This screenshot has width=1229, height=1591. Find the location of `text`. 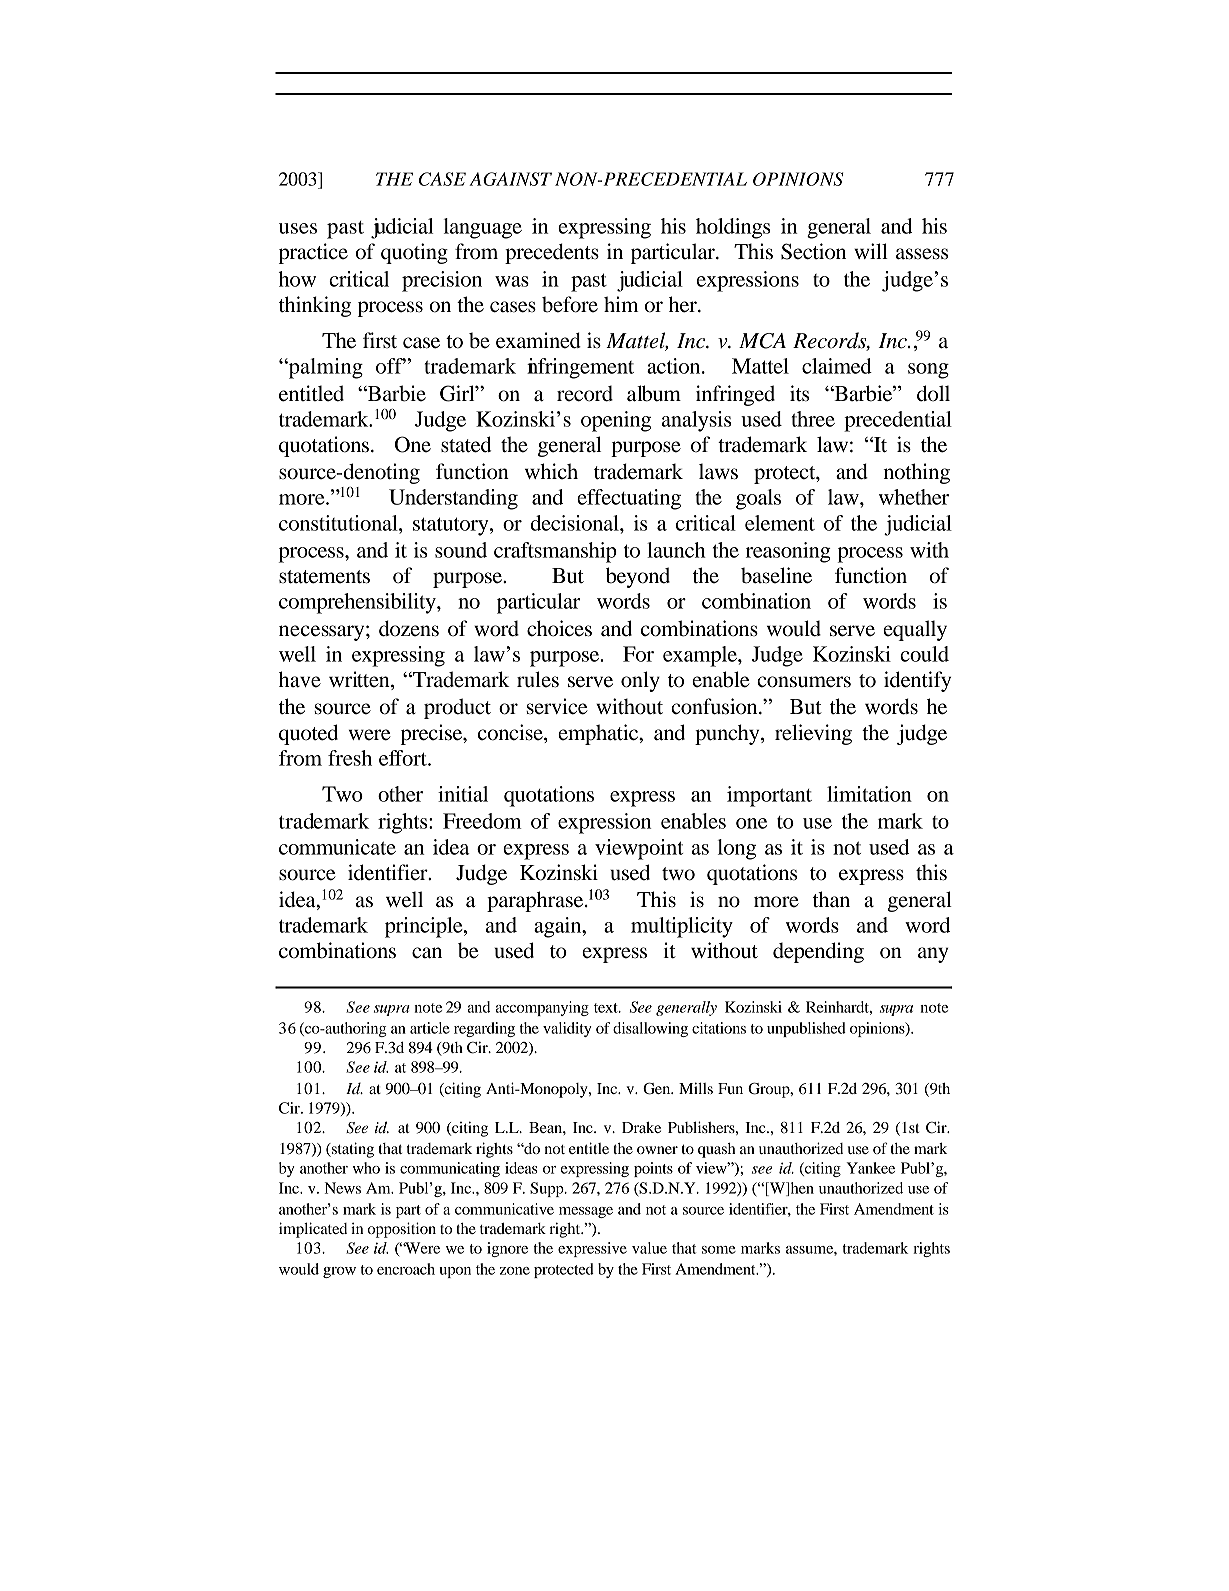

text is located at coordinates (607, 1008).
